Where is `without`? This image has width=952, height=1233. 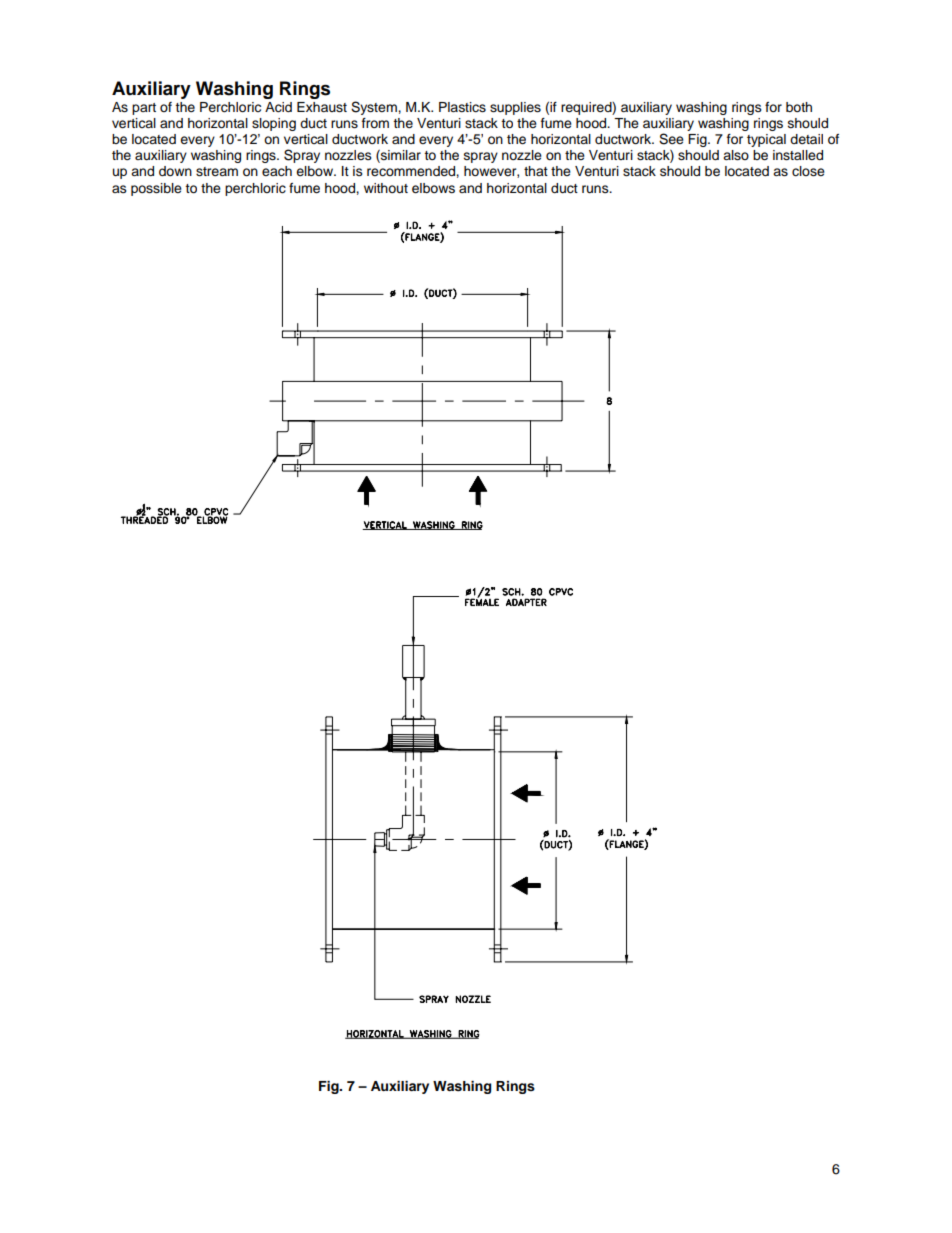
without is located at coordinates (386, 188).
